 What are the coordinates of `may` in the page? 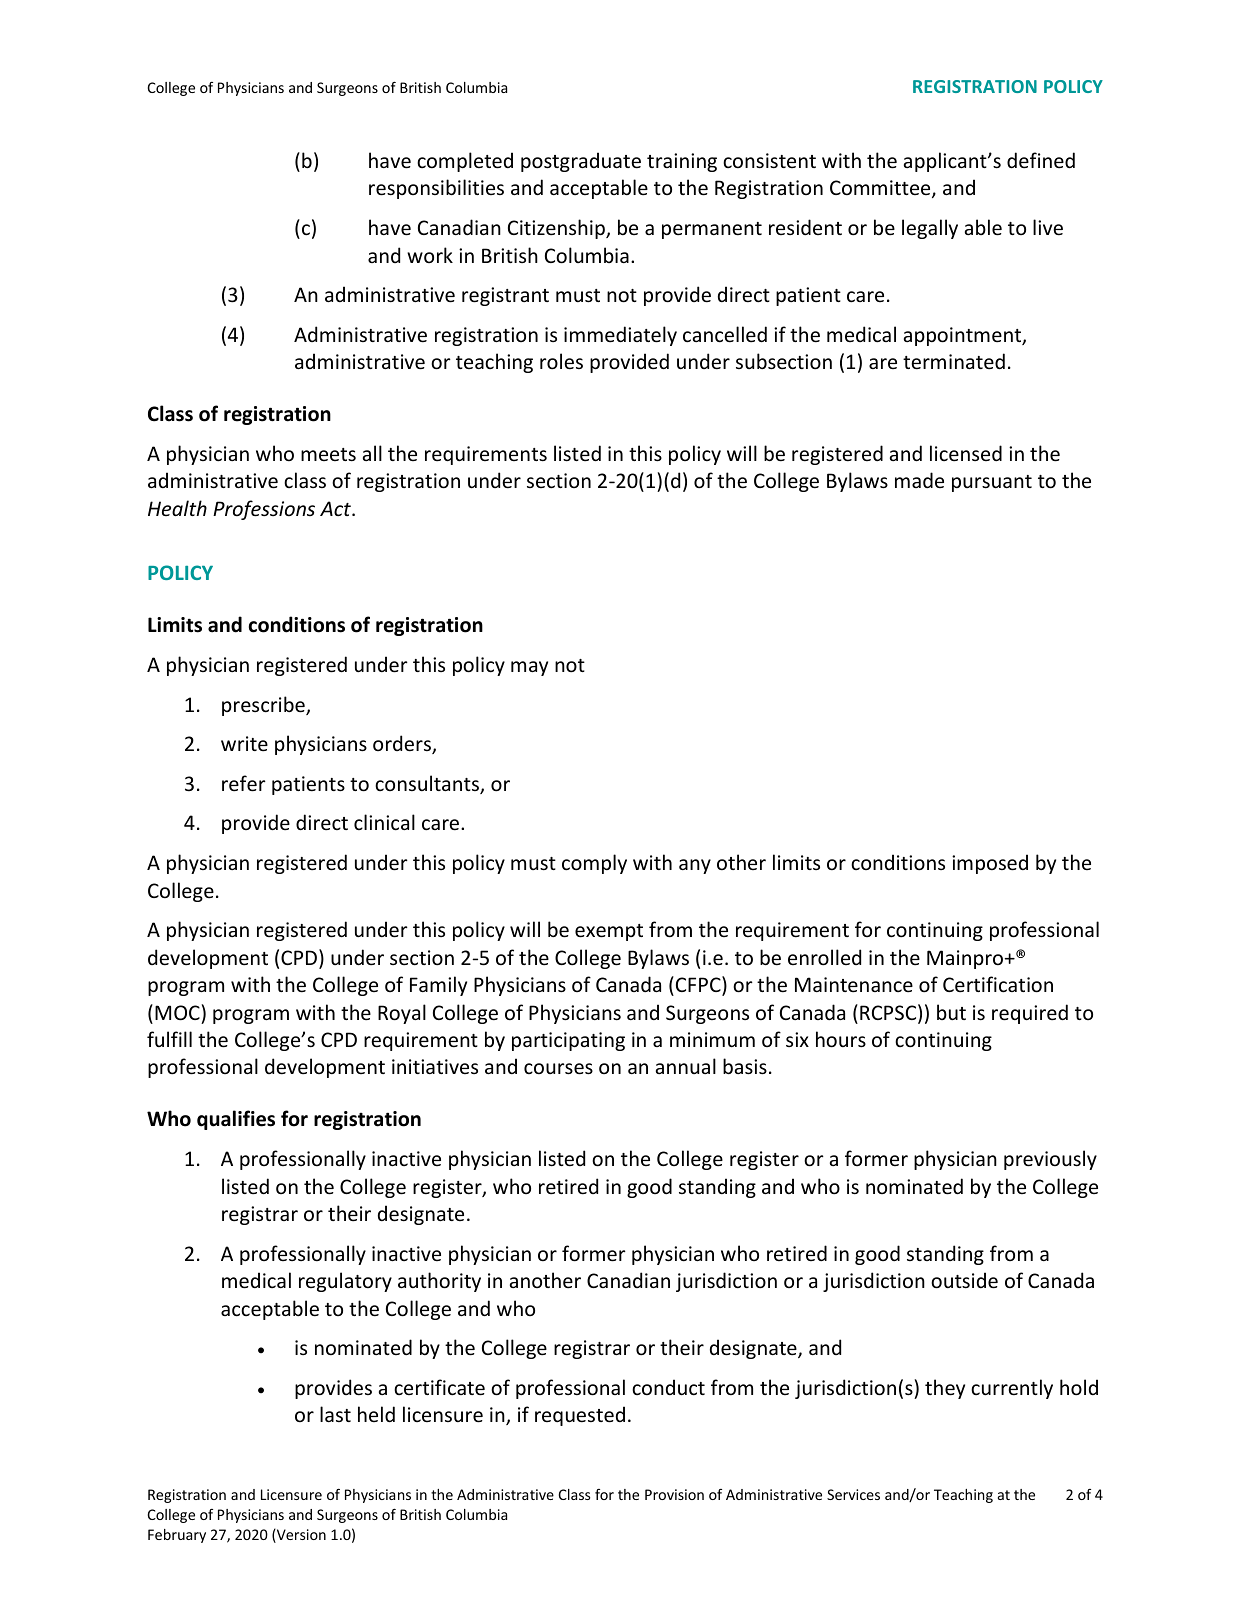 It's located at (529, 668).
